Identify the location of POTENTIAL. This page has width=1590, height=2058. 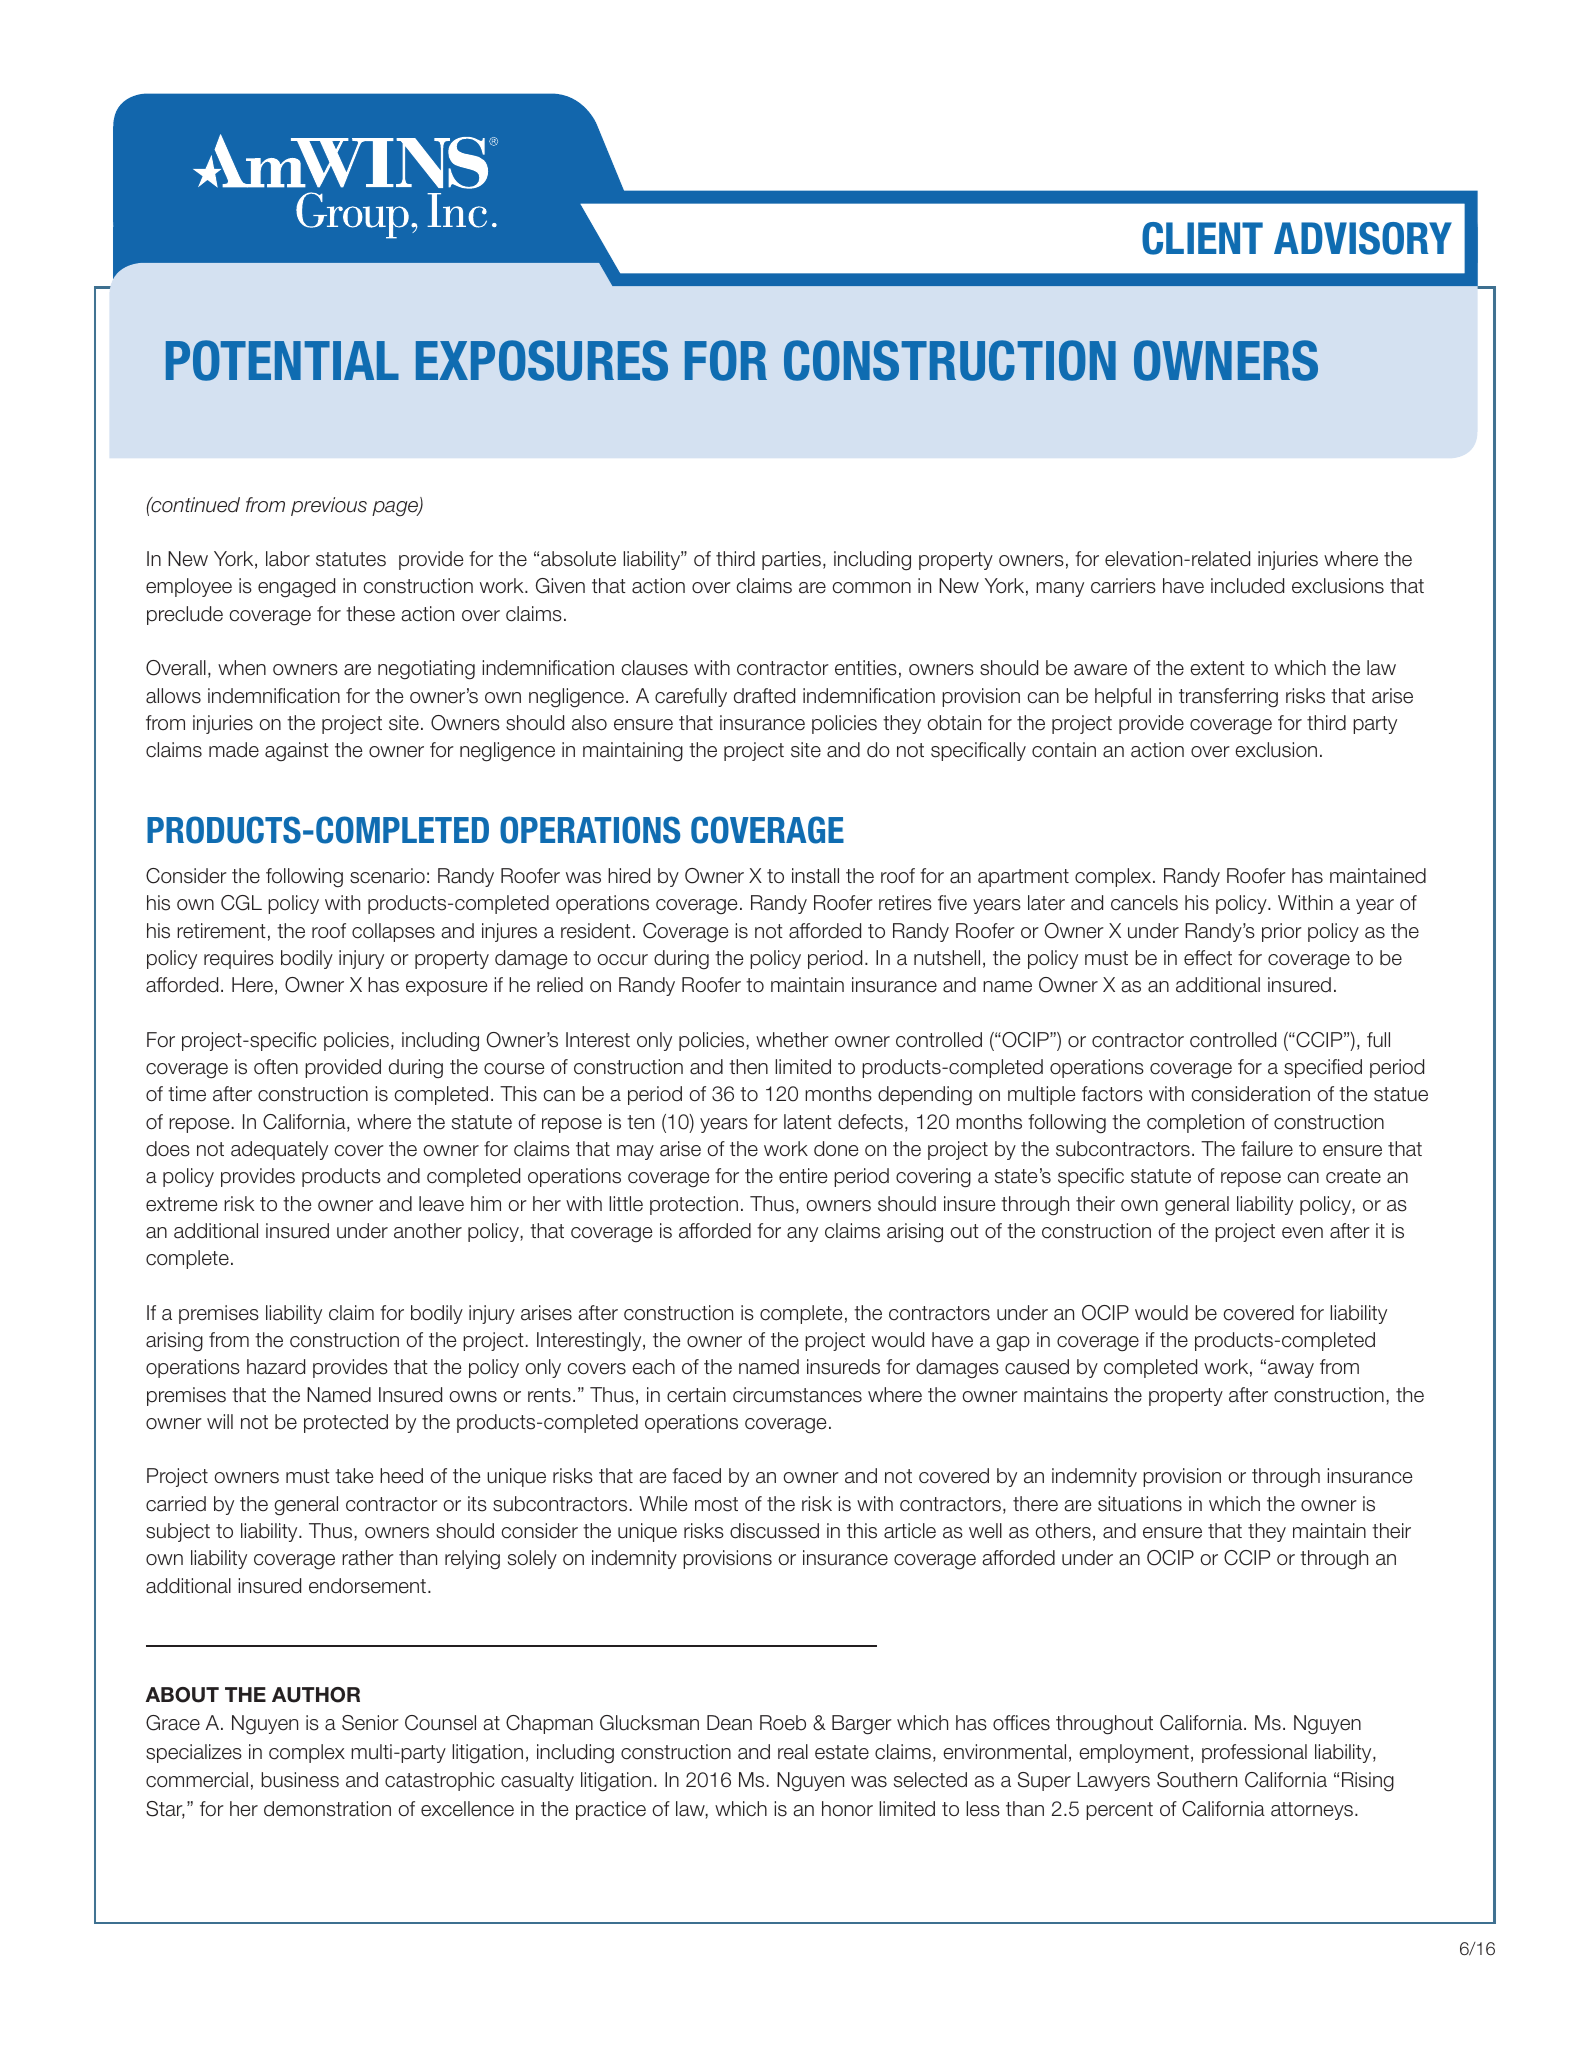
(282, 360).
